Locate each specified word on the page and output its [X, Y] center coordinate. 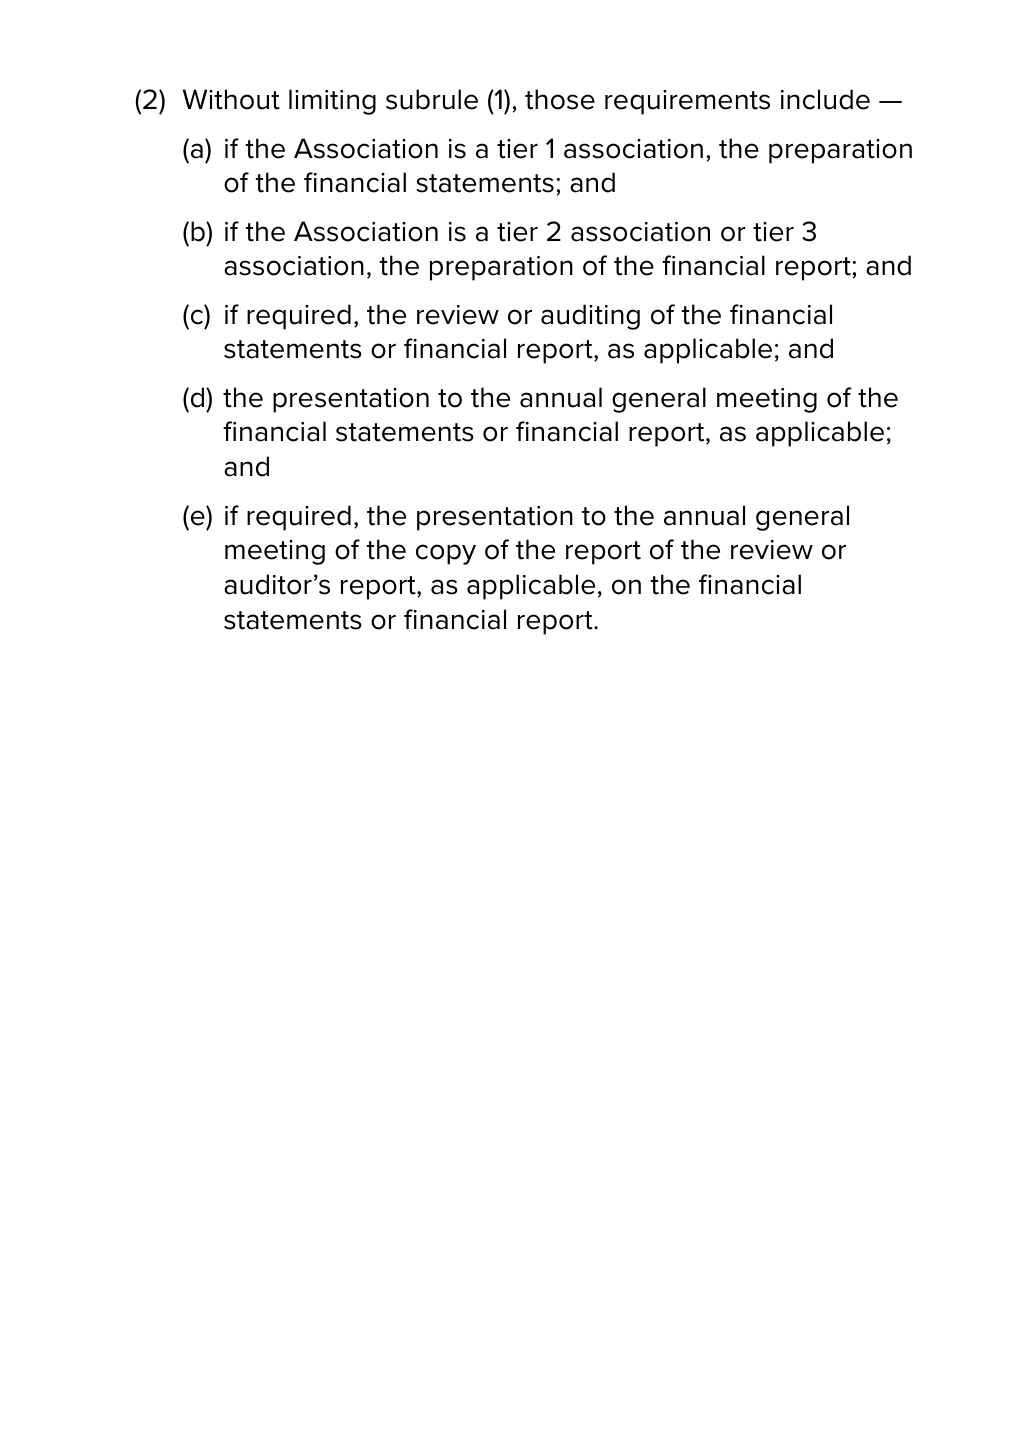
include [825, 99]
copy [446, 554]
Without [231, 99]
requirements [687, 102]
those [560, 99]
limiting [332, 102]
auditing [590, 317]
